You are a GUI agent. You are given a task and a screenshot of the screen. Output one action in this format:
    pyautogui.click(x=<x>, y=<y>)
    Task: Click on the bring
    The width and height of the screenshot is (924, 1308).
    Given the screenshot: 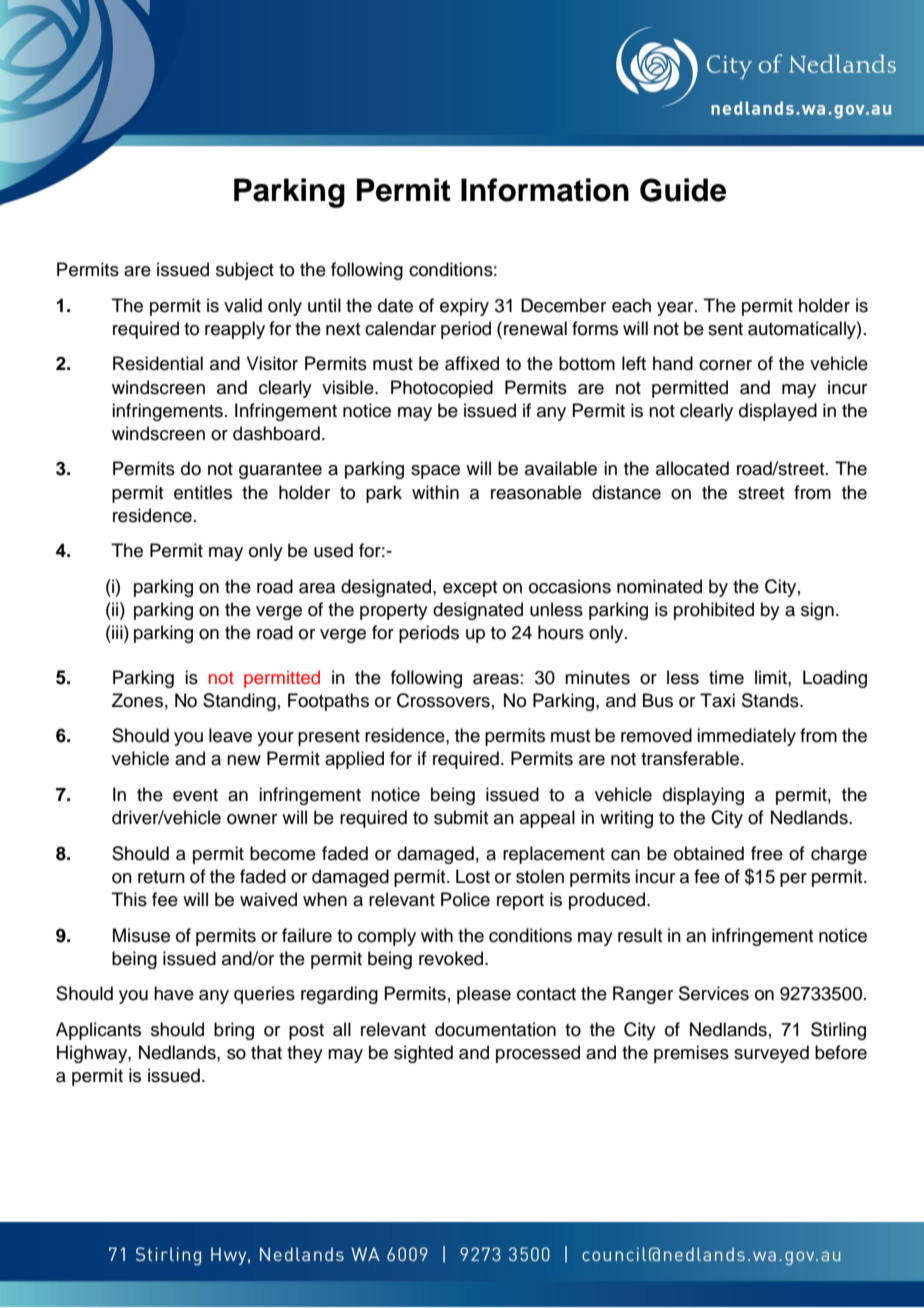 What is the action you would take?
    pyautogui.click(x=234, y=1031)
